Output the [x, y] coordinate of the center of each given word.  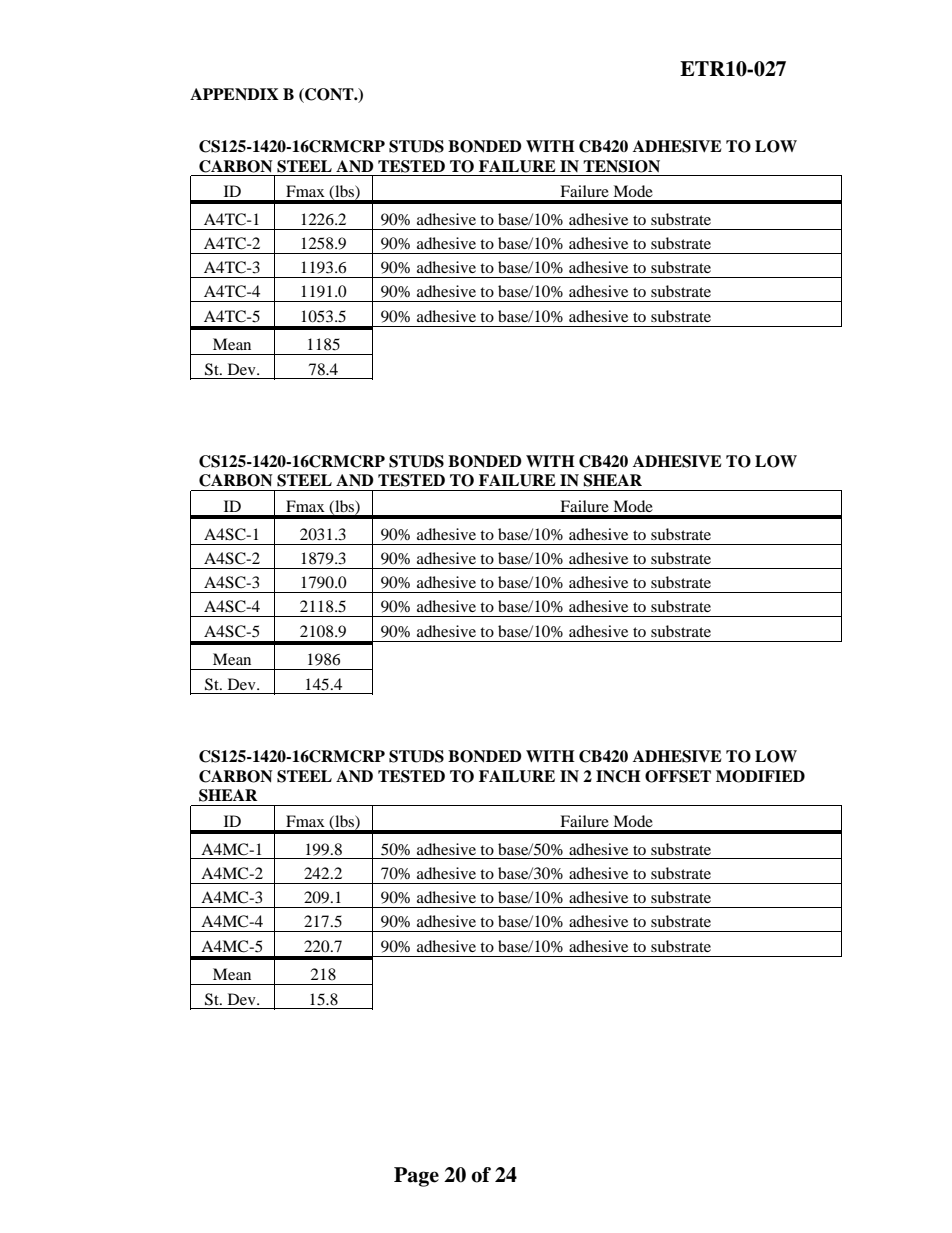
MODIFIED [760, 776]
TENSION [621, 166]
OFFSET [678, 776]
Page [416, 1177]
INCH [618, 776]
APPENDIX [234, 94]
